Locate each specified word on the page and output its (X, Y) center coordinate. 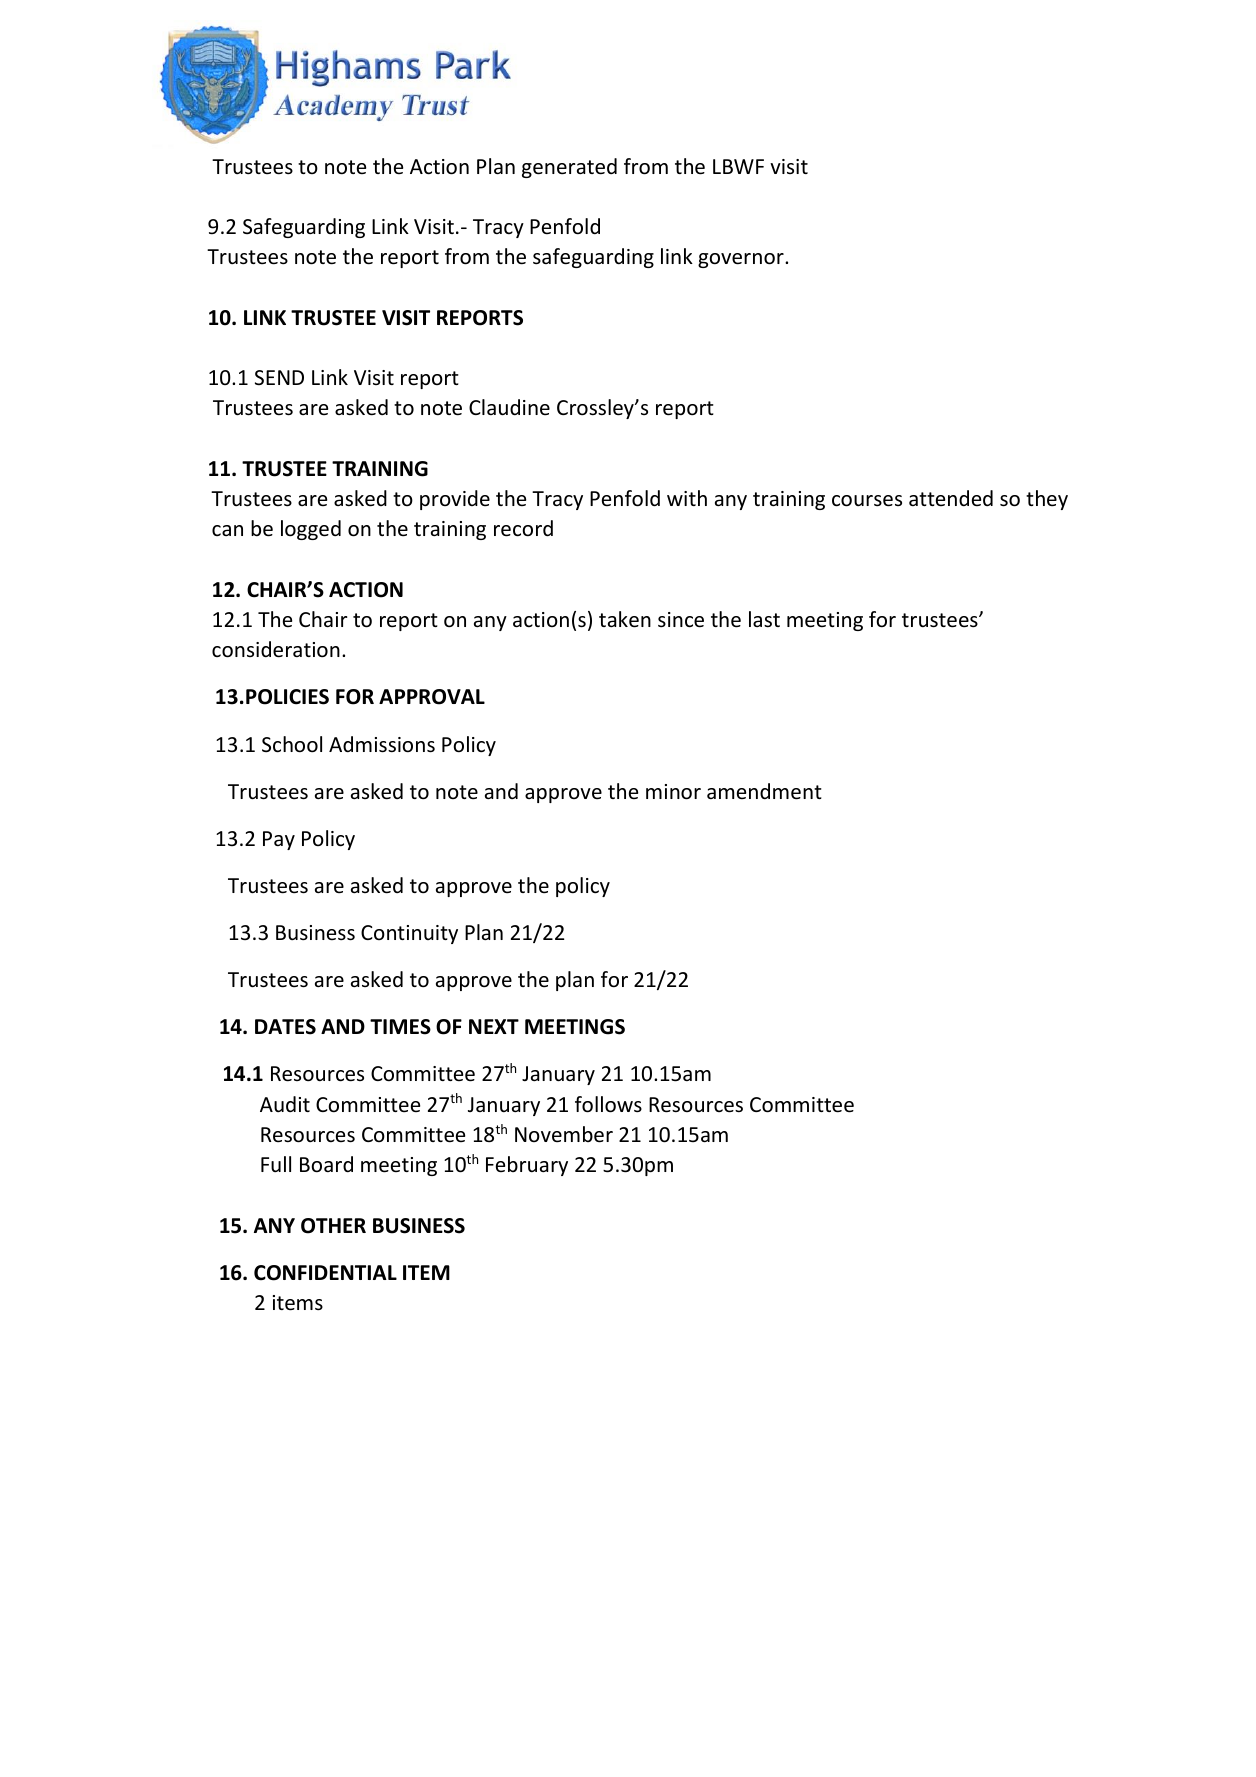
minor (673, 792)
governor (742, 260)
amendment (764, 791)
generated (569, 168)
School (292, 744)
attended (951, 498)
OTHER (333, 1226)
